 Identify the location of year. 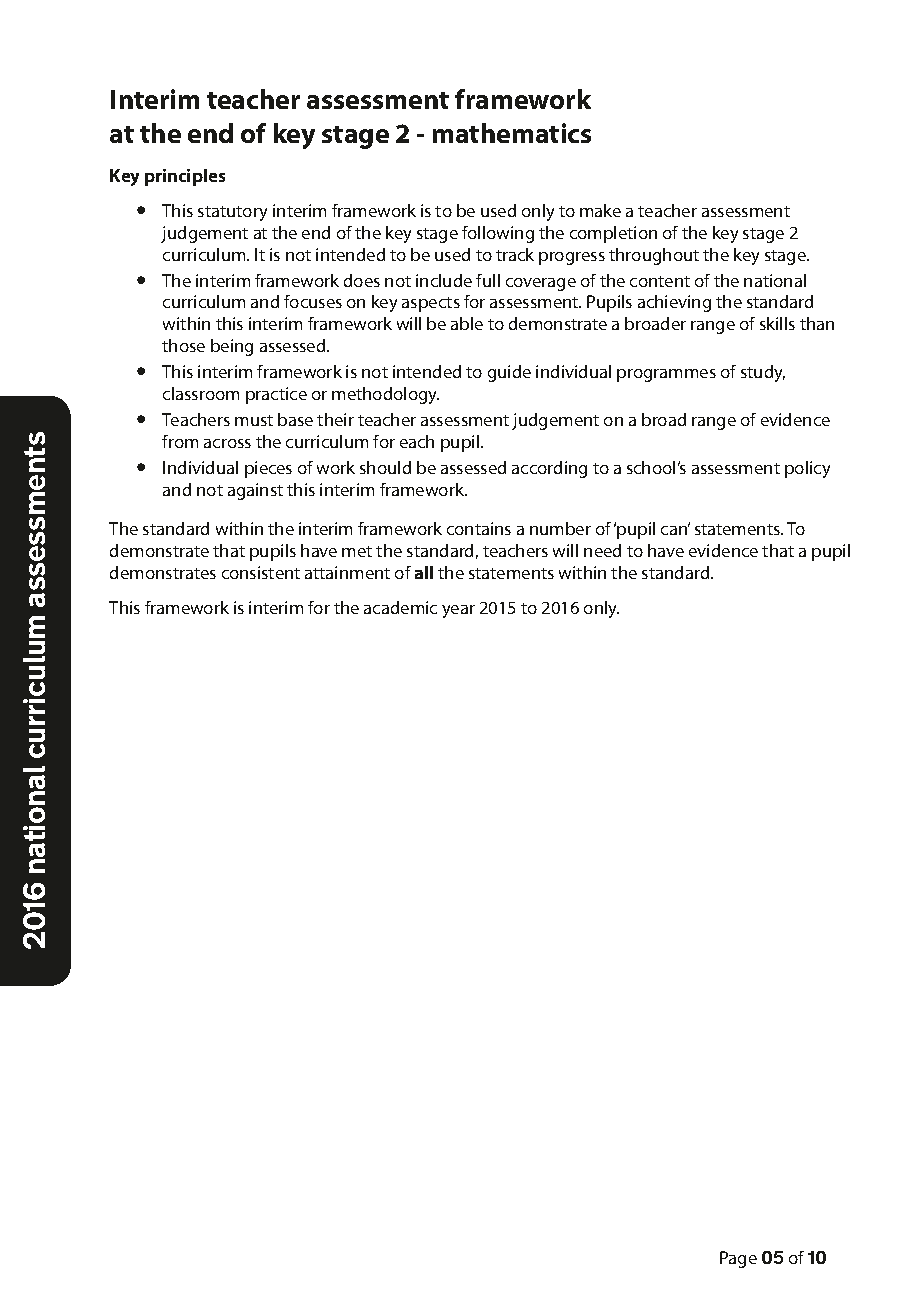
(458, 611).
